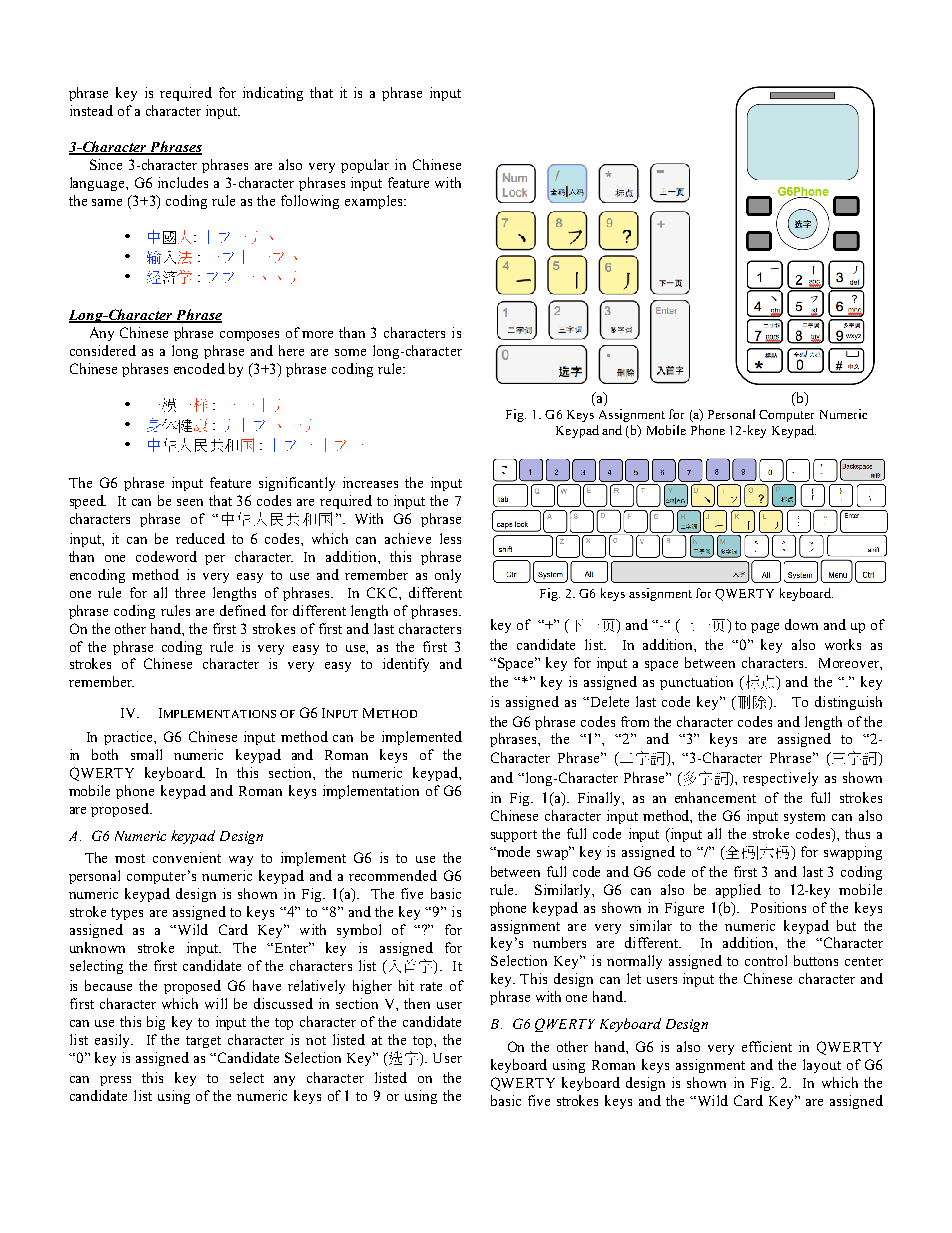  Describe the element at coordinates (203, 1042) in the document. I see `target` at that location.
